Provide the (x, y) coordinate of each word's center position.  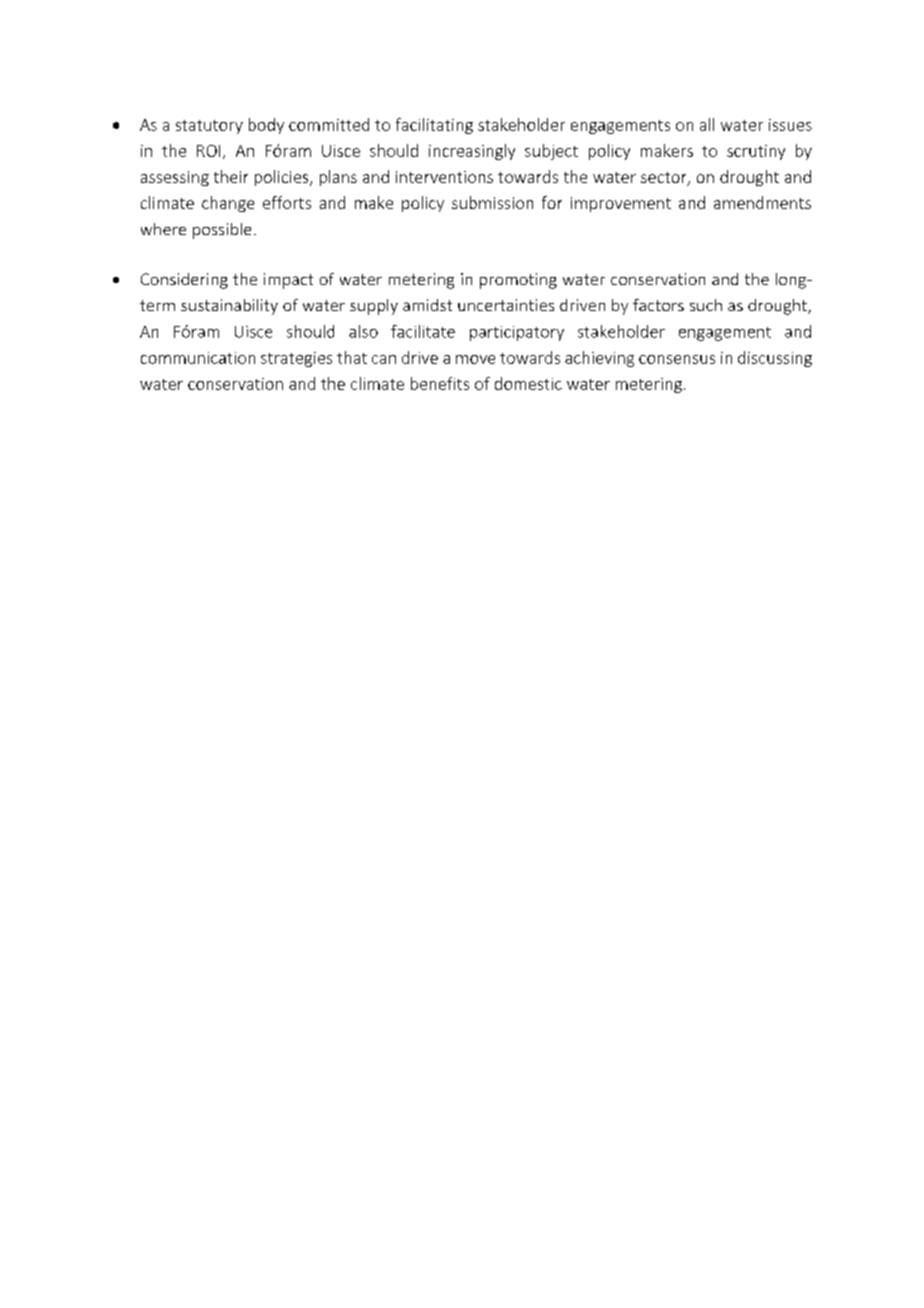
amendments (762, 202)
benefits (440, 383)
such (706, 305)
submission (492, 202)
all (707, 124)
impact (288, 281)
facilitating (434, 126)
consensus (677, 359)
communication (198, 358)
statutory (209, 127)
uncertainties (506, 305)
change (228, 204)
